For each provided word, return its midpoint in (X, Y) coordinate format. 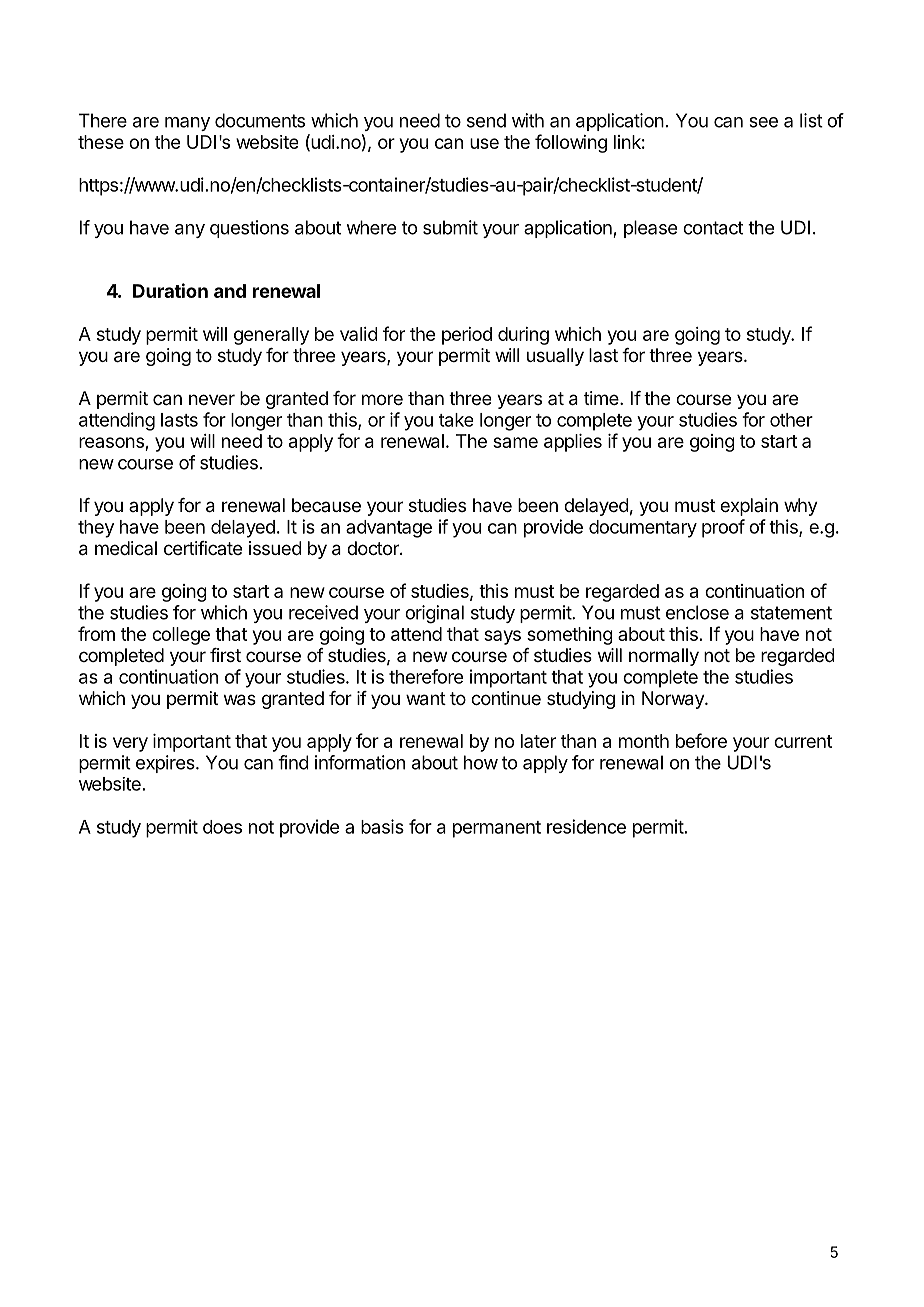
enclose (697, 612)
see (763, 122)
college (181, 636)
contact (713, 228)
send (486, 120)
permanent (497, 829)
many (187, 124)
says (502, 637)
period (467, 336)
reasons (112, 444)
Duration (170, 290)
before (701, 740)
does (222, 827)
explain (749, 507)
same (515, 442)
